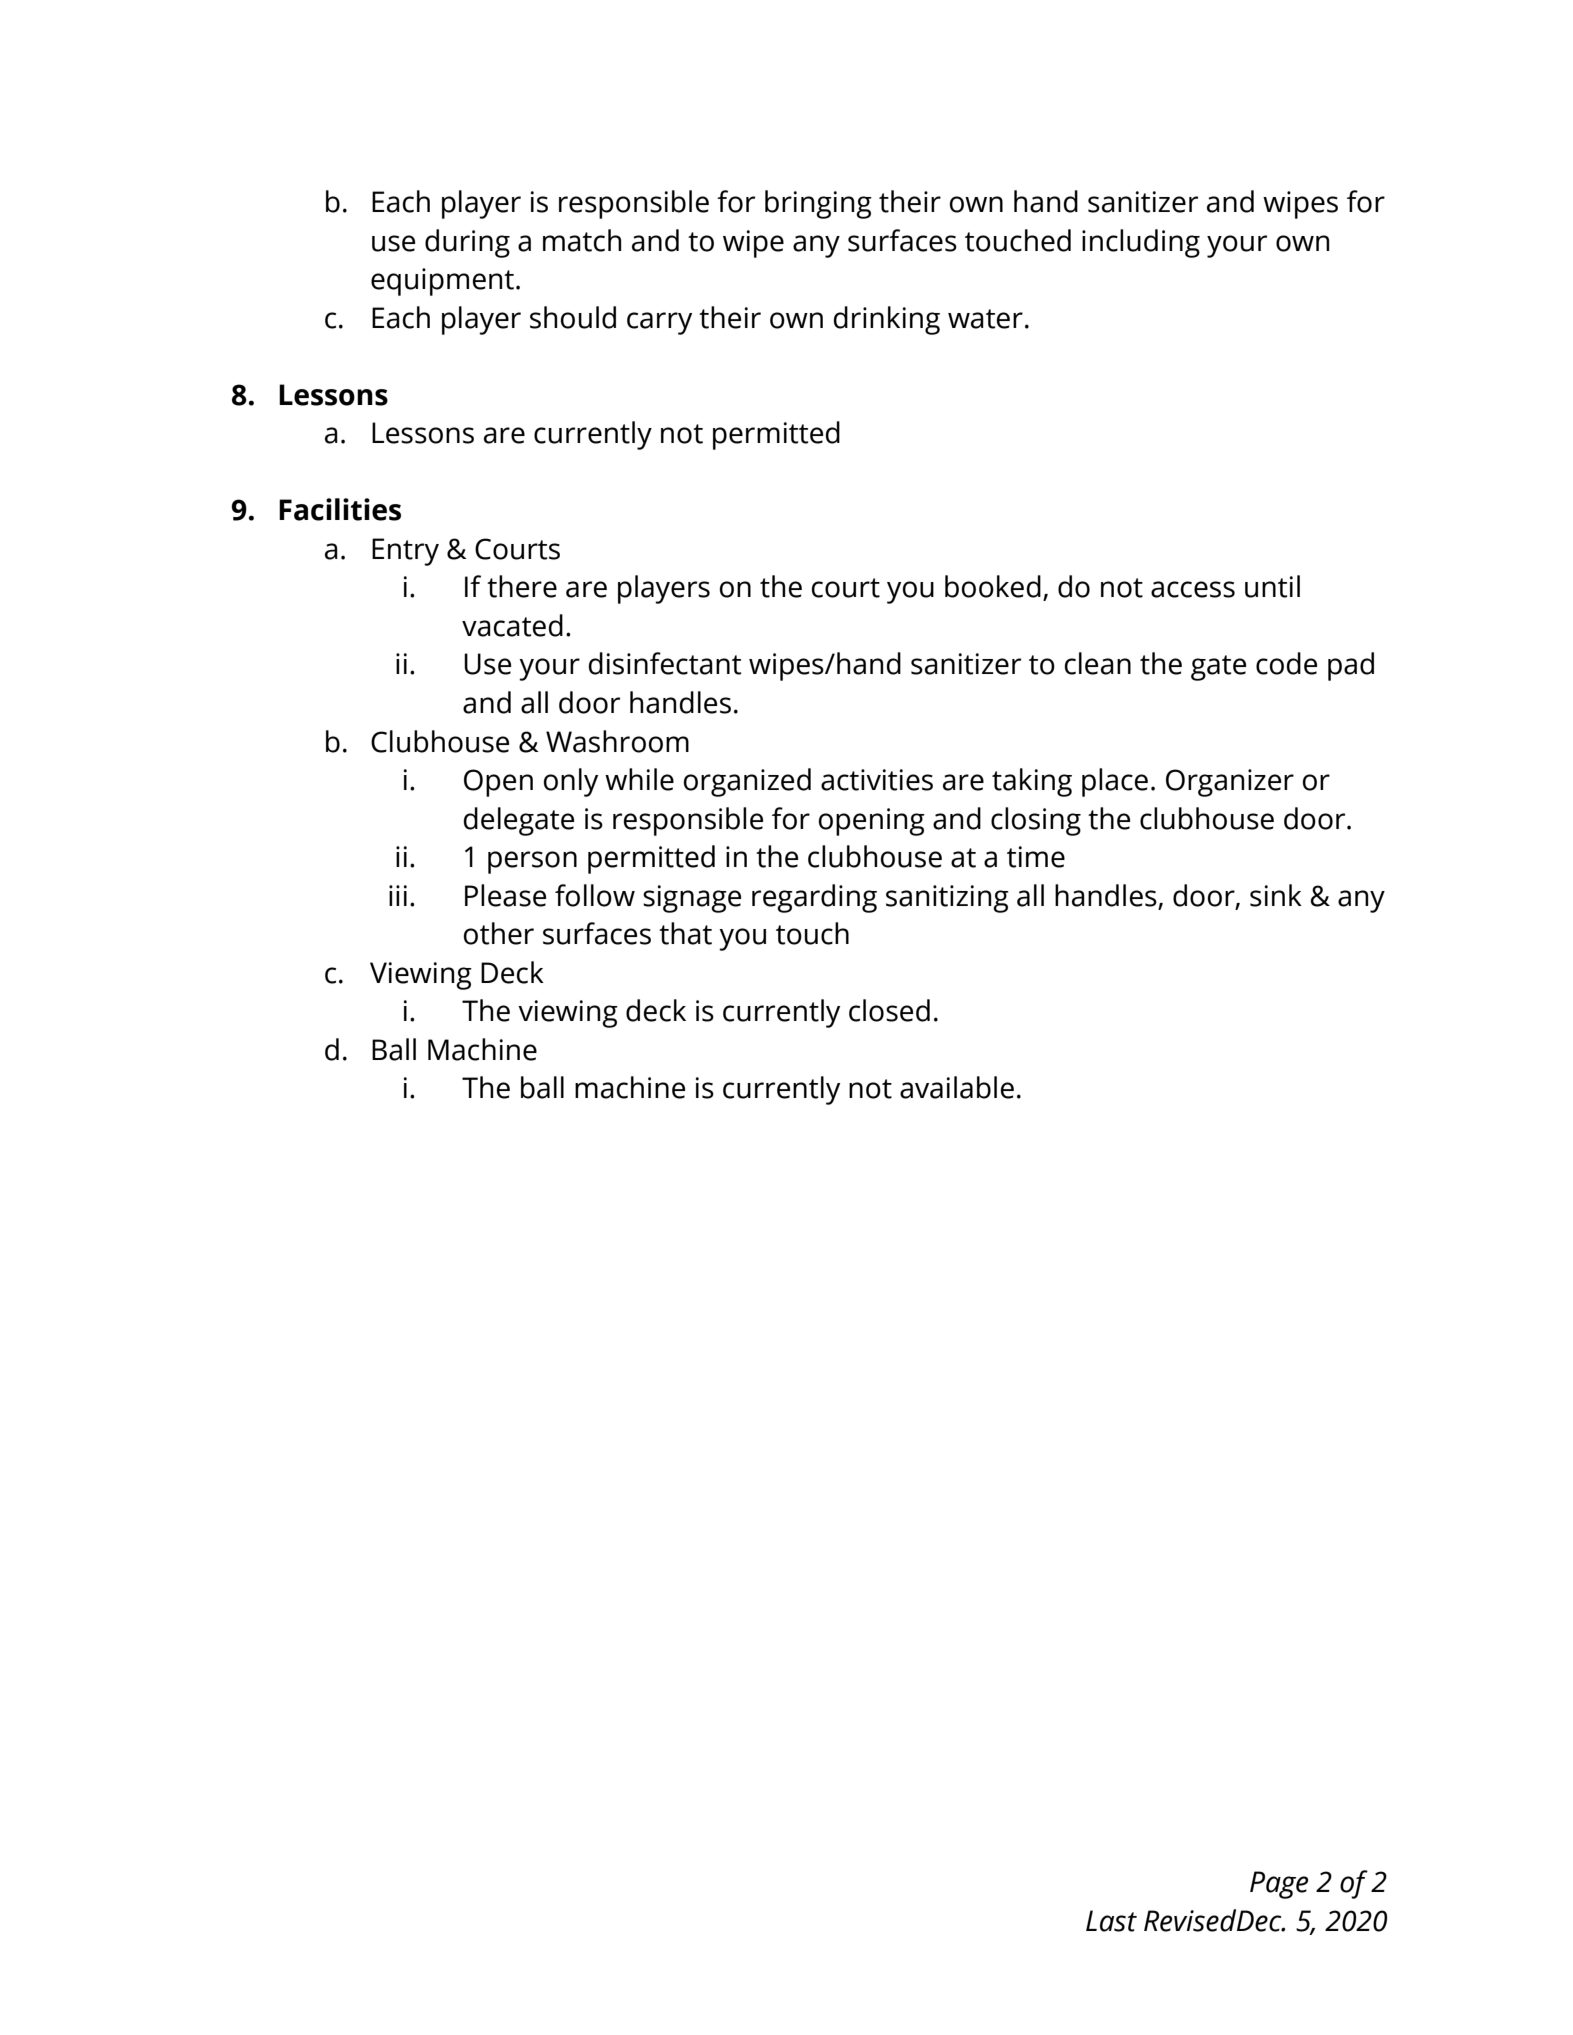  What do you see at coordinates (818, 204) in the document?
I see `bringing` at bounding box center [818, 204].
